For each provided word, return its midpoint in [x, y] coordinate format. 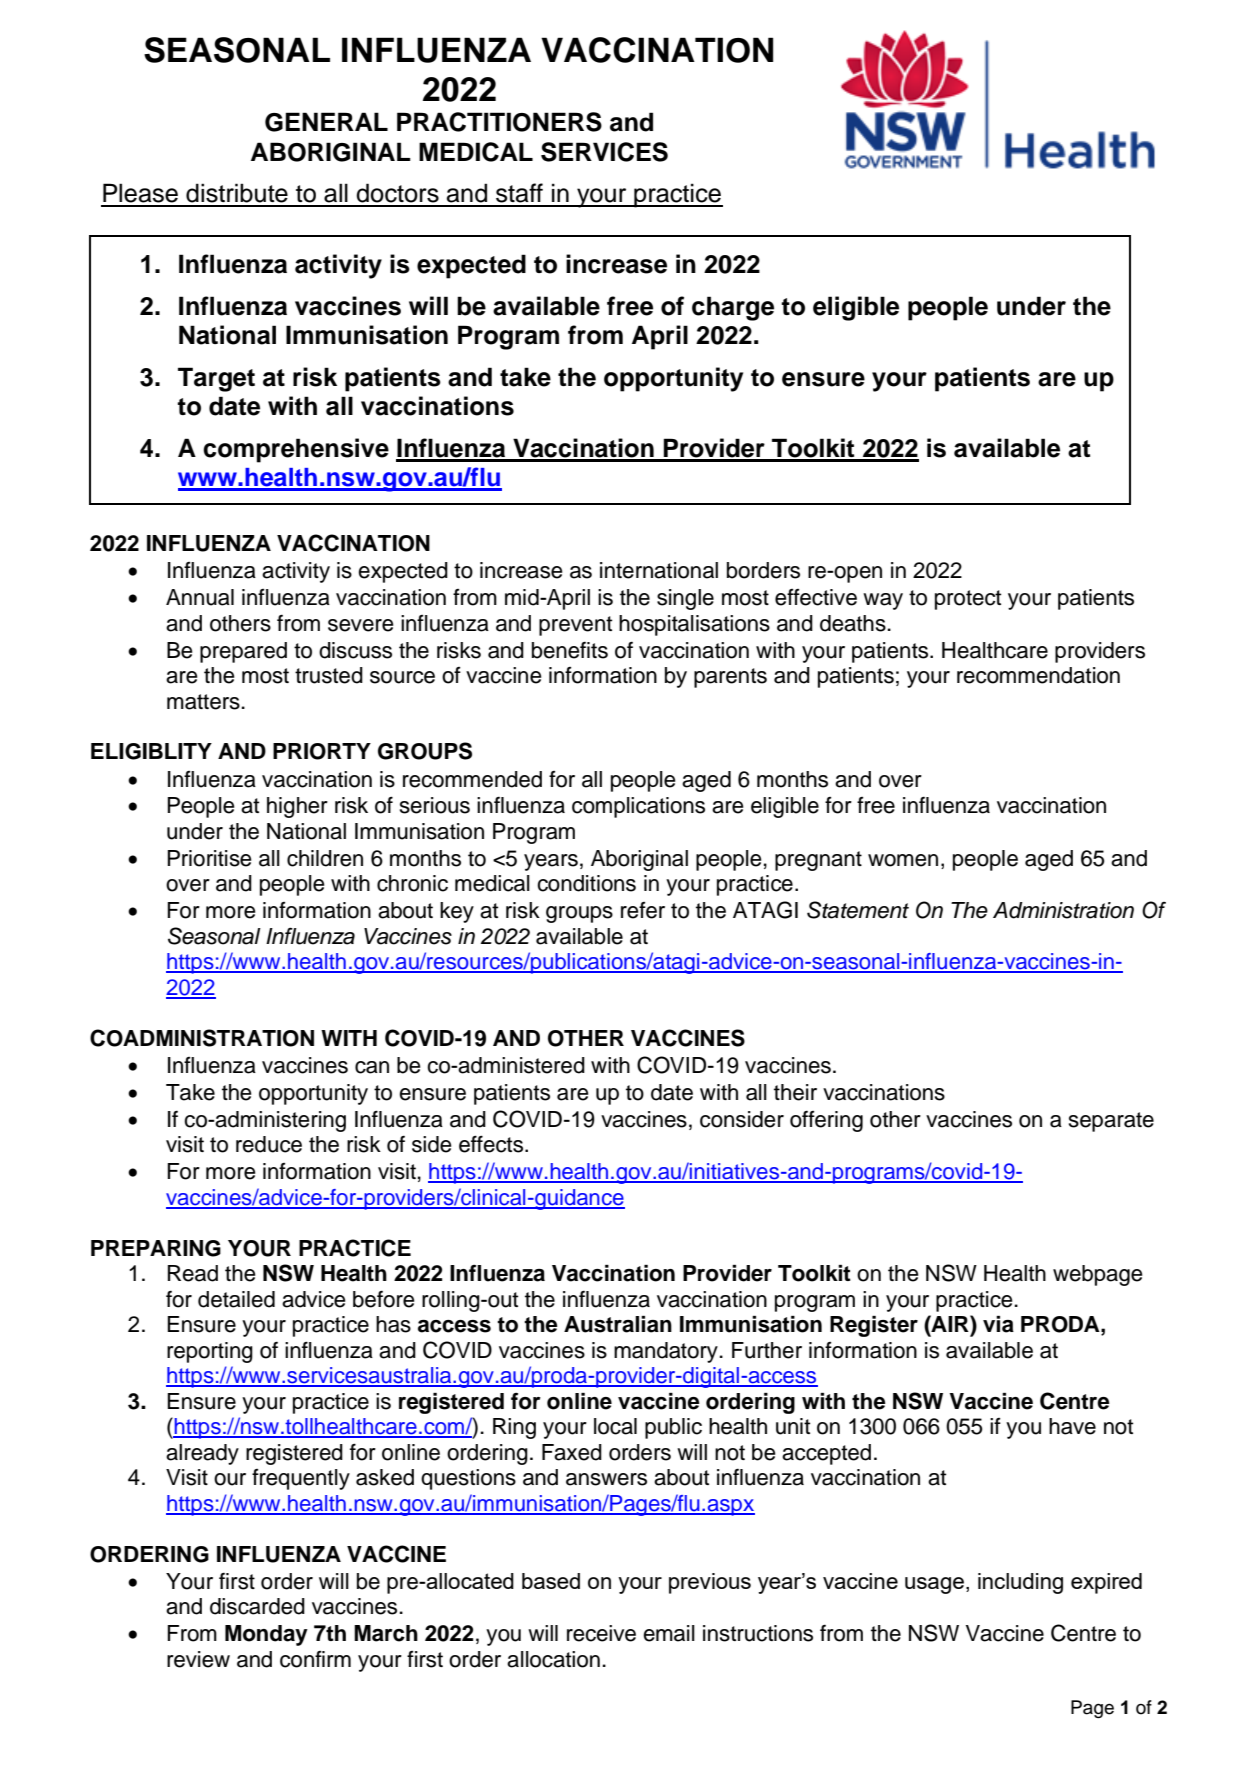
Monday [266, 1635]
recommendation [1038, 675]
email [669, 1633]
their [795, 1092]
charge [733, 308]
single [685, 599]
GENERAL [326, 122]
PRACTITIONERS [499, 122]
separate [1111, 1122]
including [1020, 1583]
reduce [269, 1144]
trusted [329, 675]
